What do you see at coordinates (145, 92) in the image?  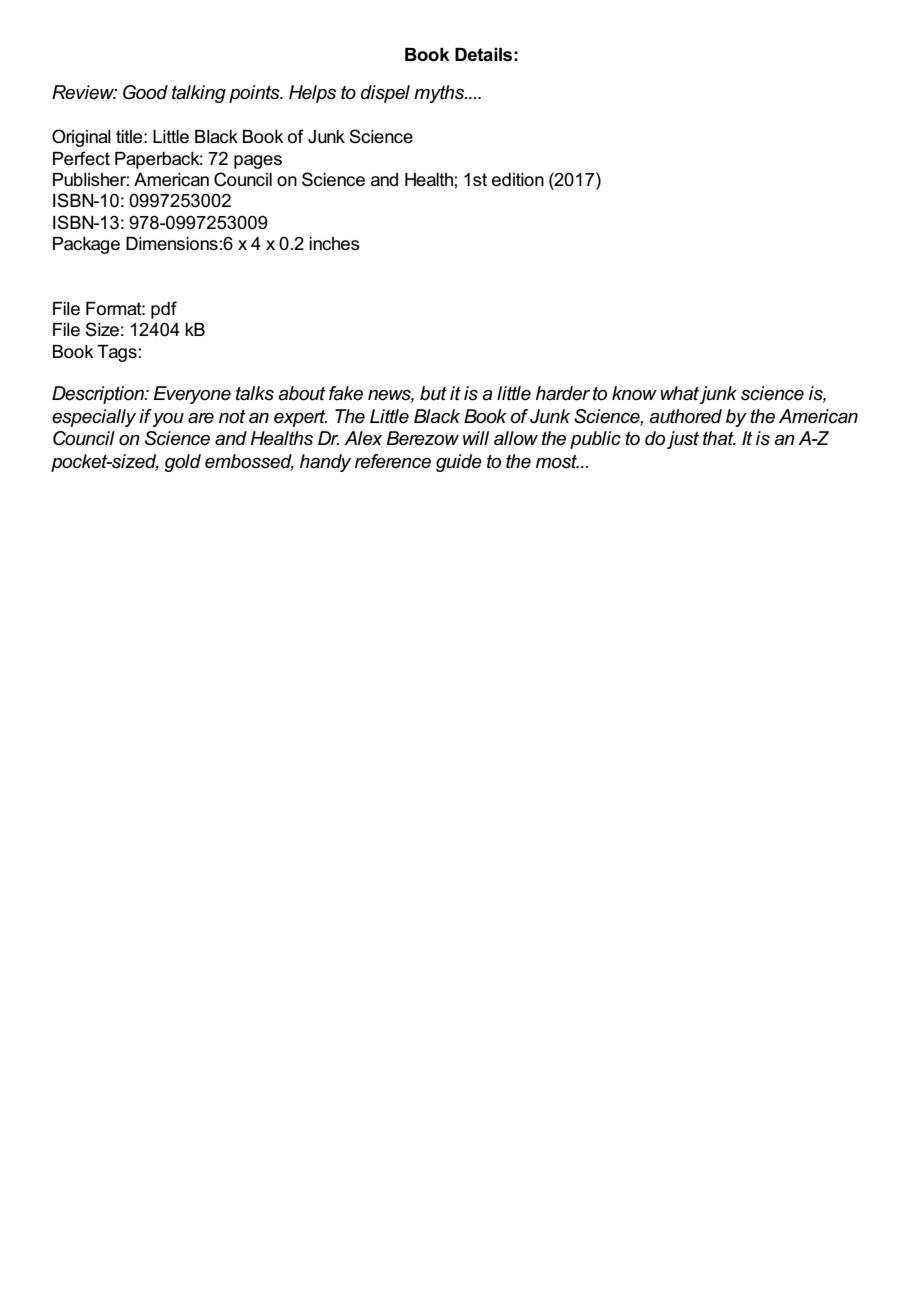 I see `Good` at bounding box center [145, 92].
